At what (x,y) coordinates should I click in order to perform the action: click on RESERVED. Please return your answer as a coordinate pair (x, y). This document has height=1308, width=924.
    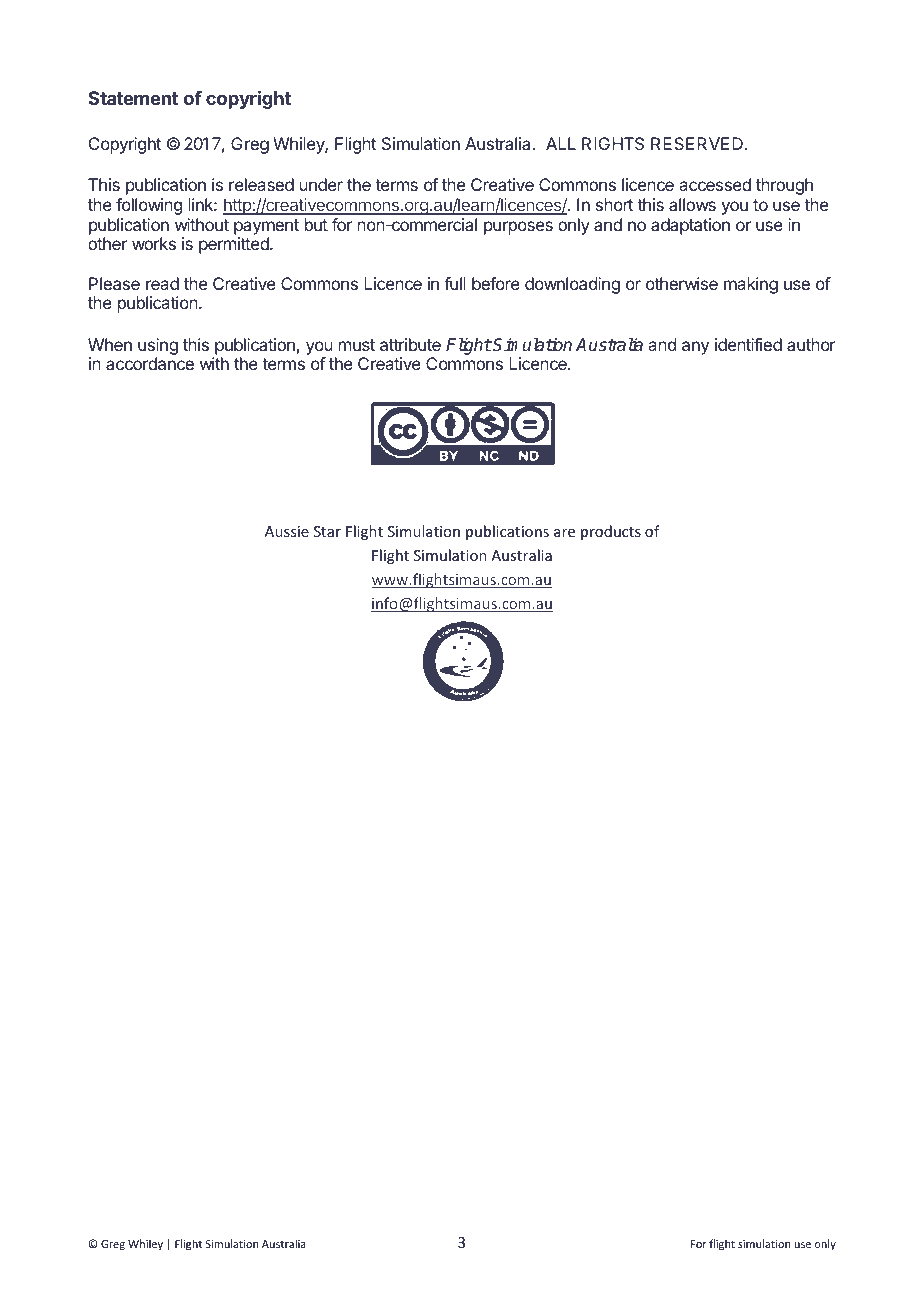
    Looking at the image, I should click on (697, 143).
